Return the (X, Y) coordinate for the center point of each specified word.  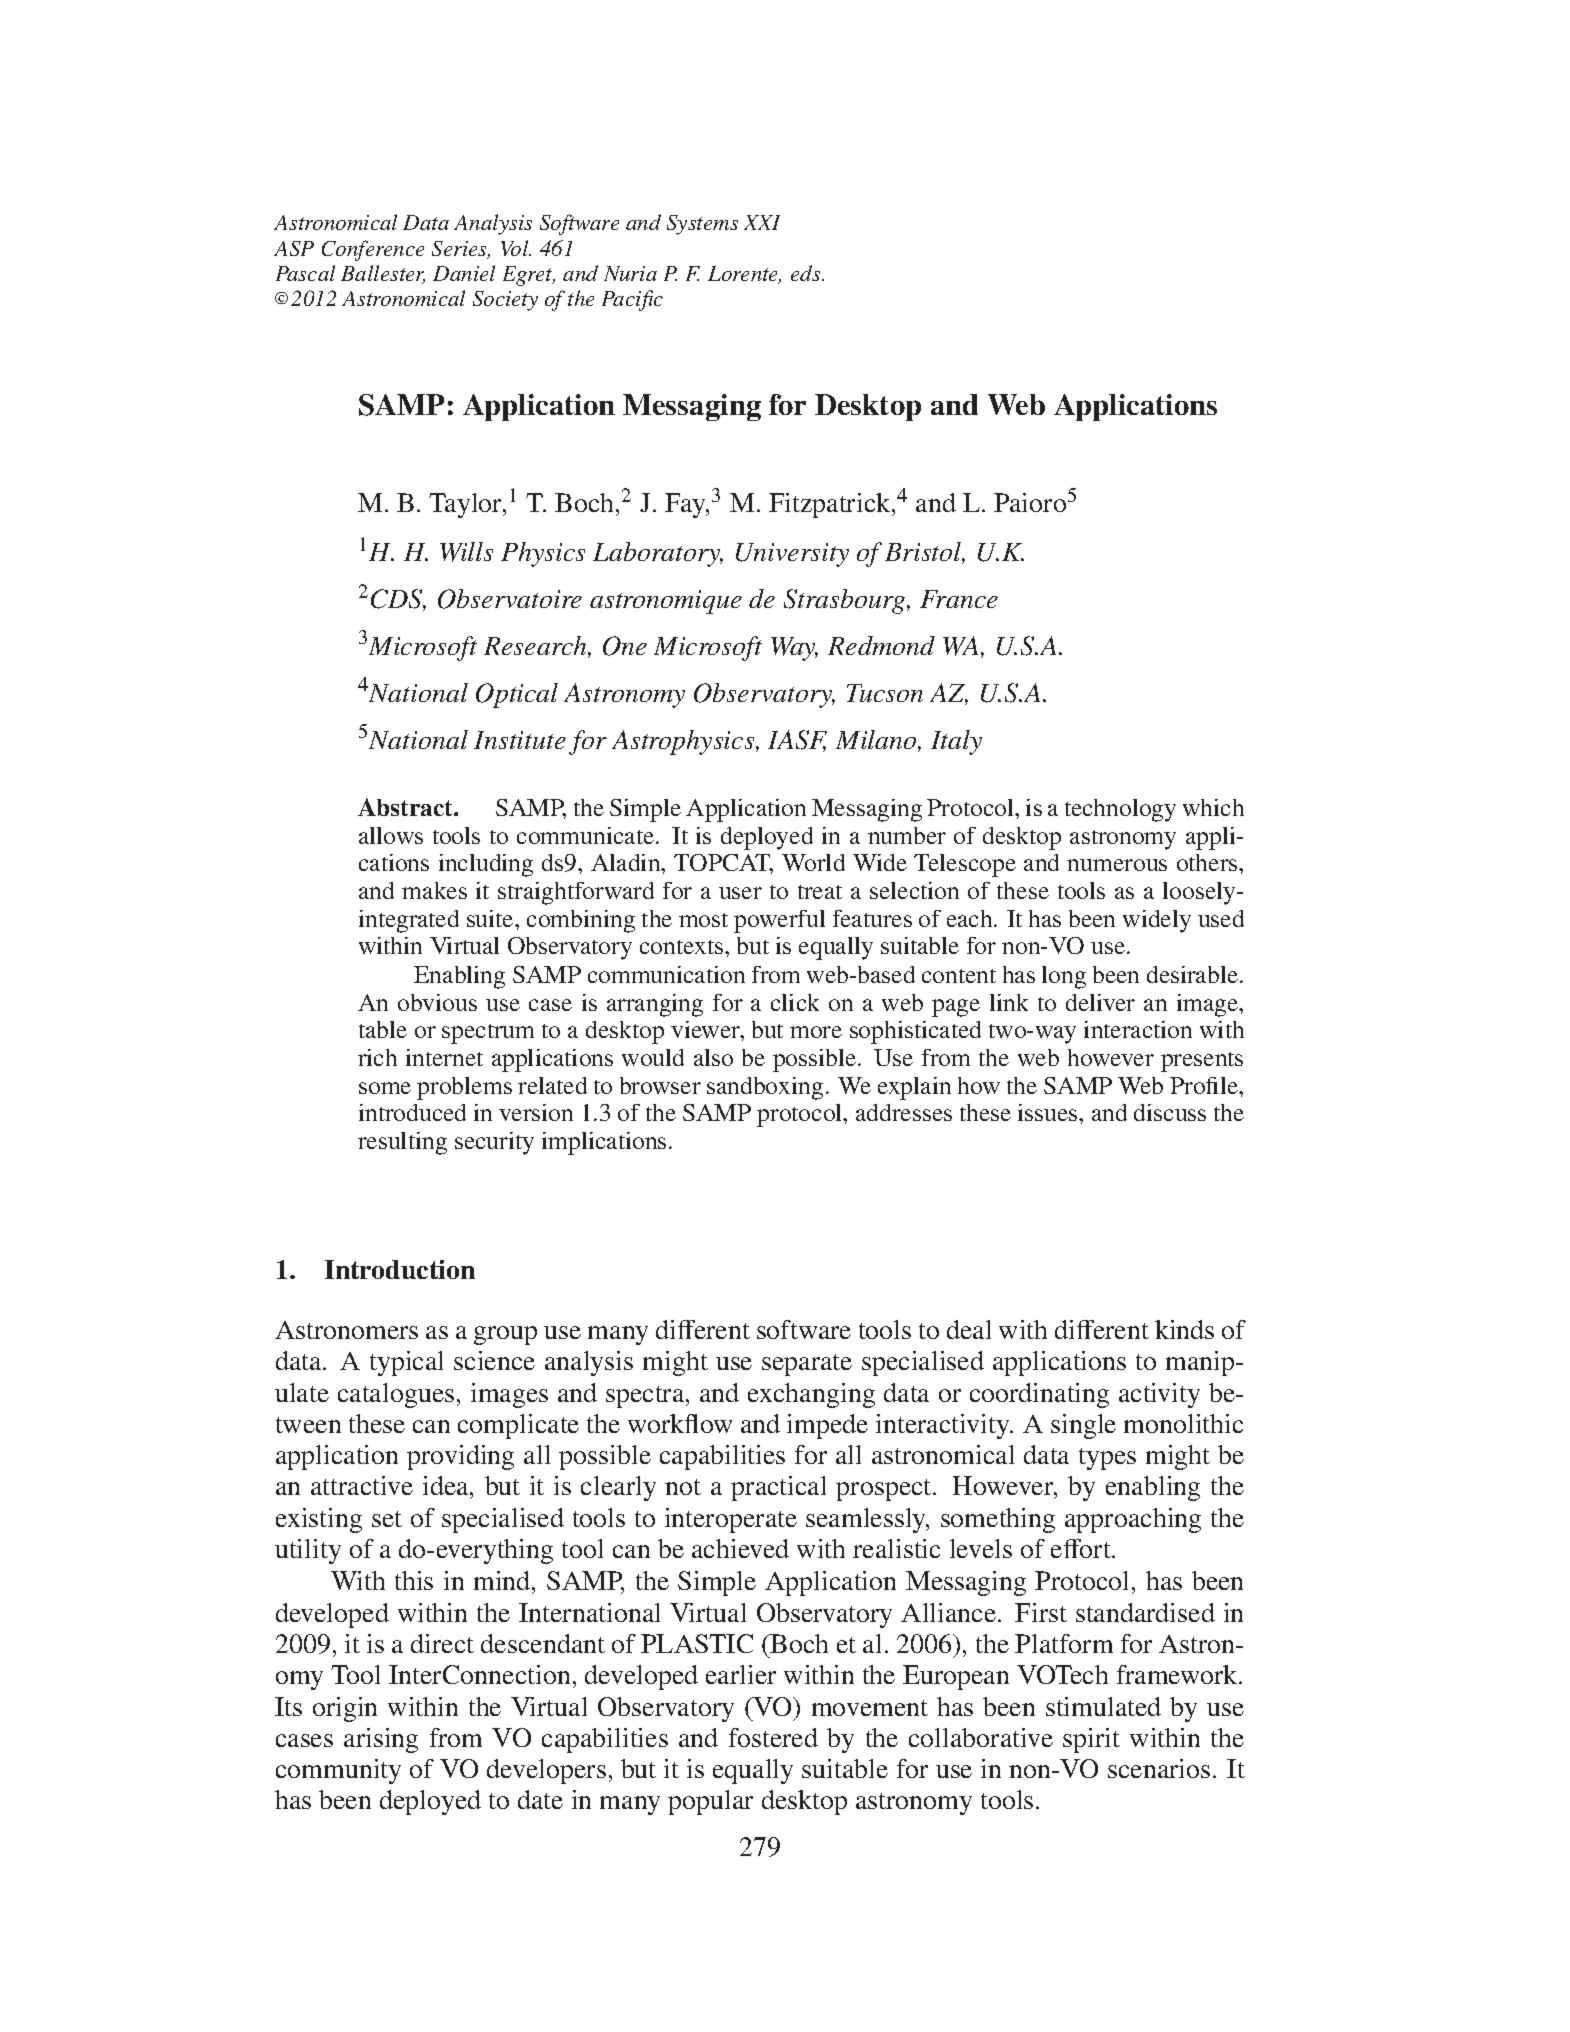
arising (381, 1740)
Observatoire (510, 599)
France (959, 599)
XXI (762, 222)
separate (807, 1365)
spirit (1091, 1740)
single (1083, 1426)
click (795, 1002)
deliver (1100, 1002)
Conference (373, 250)
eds (807, 273)
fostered (773, 1737)
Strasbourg (846, 601)
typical (406, 1363)
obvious (437, 1002)
